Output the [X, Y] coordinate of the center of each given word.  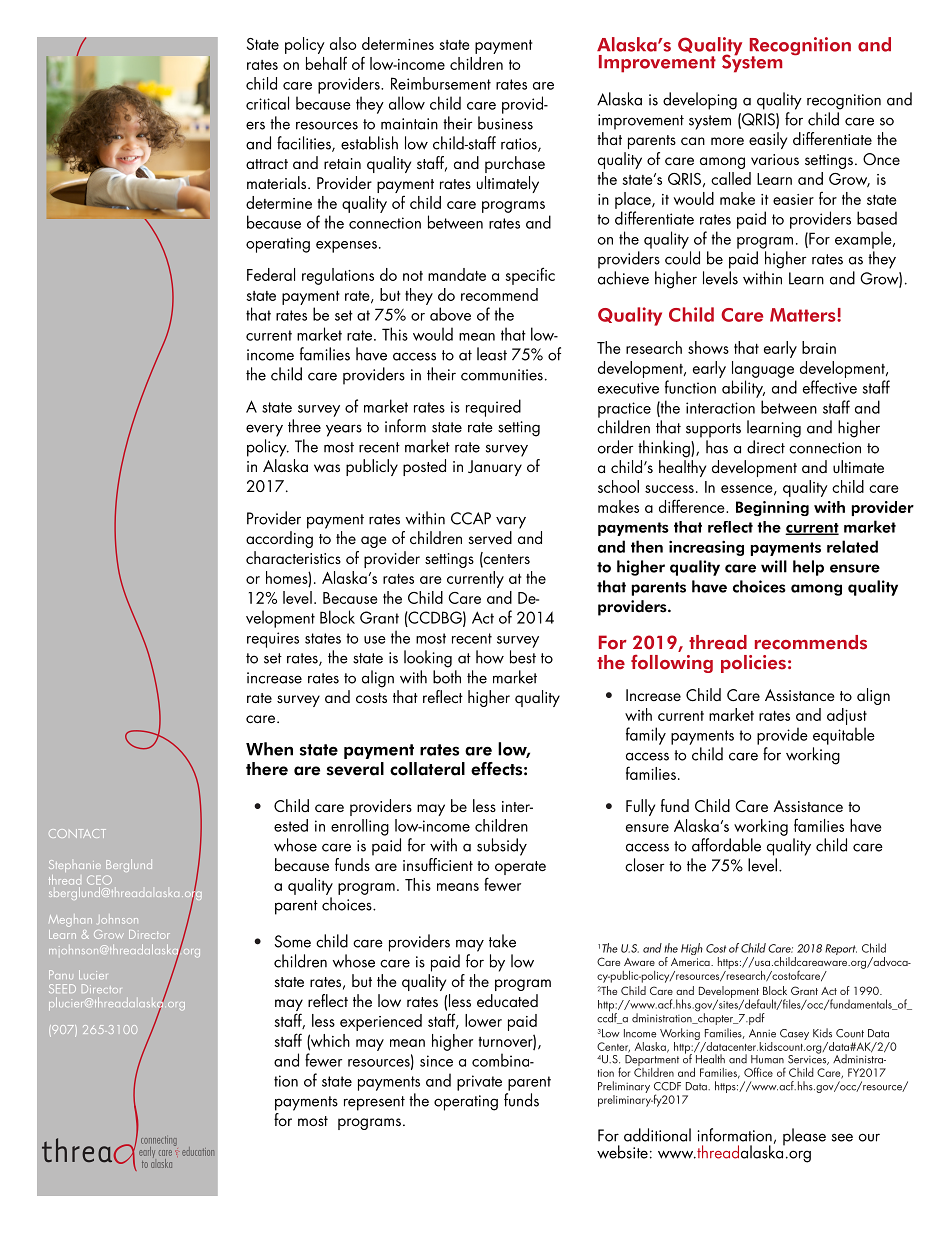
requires [273, 640]
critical [267, 103]
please [804, 1137]
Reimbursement [441, 83]
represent [374, 1103]
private [479, 1083]
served [490, 537]
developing [700, 101]
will [774, 566]
